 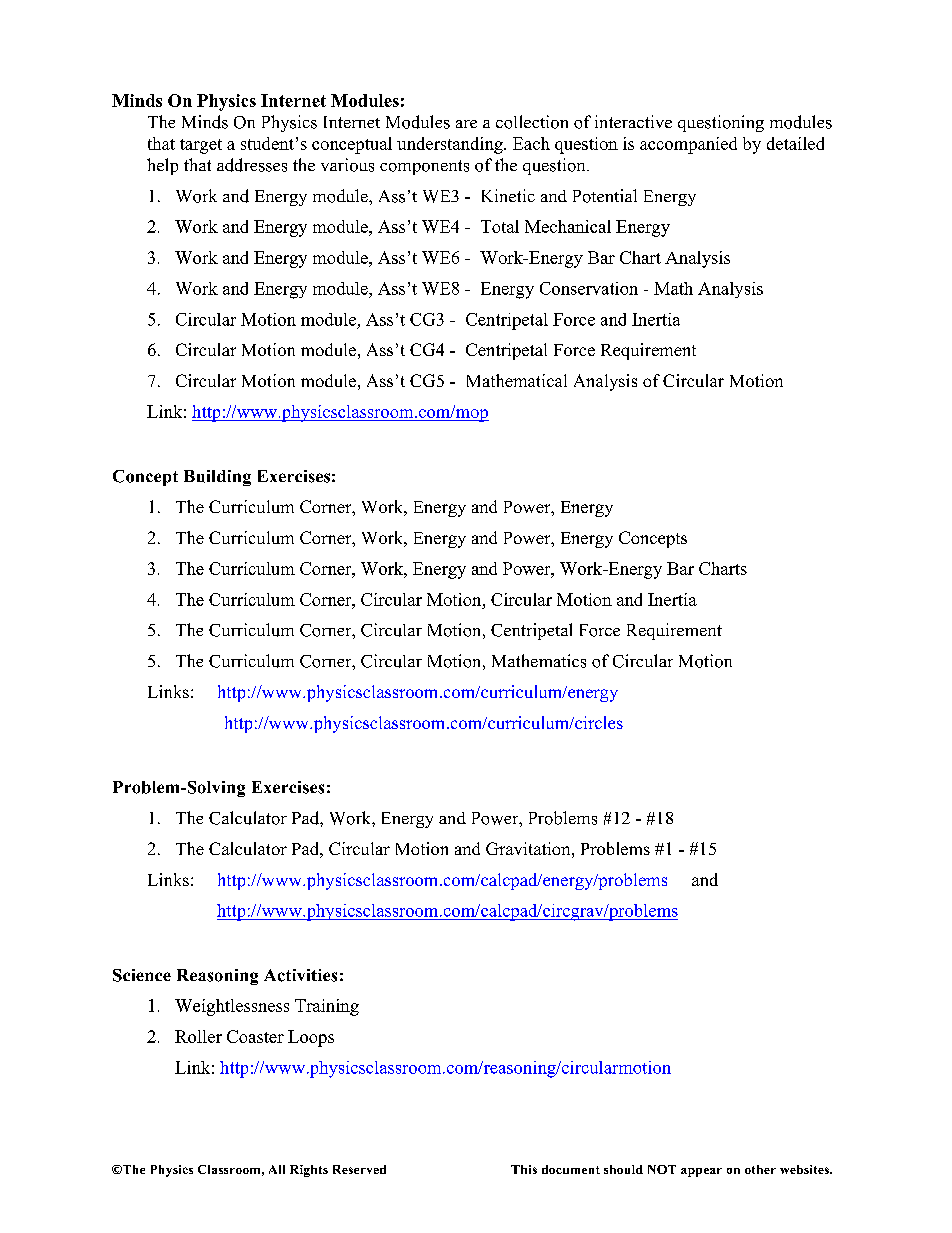 I want to click on This, so click(x=524, y=1169).
